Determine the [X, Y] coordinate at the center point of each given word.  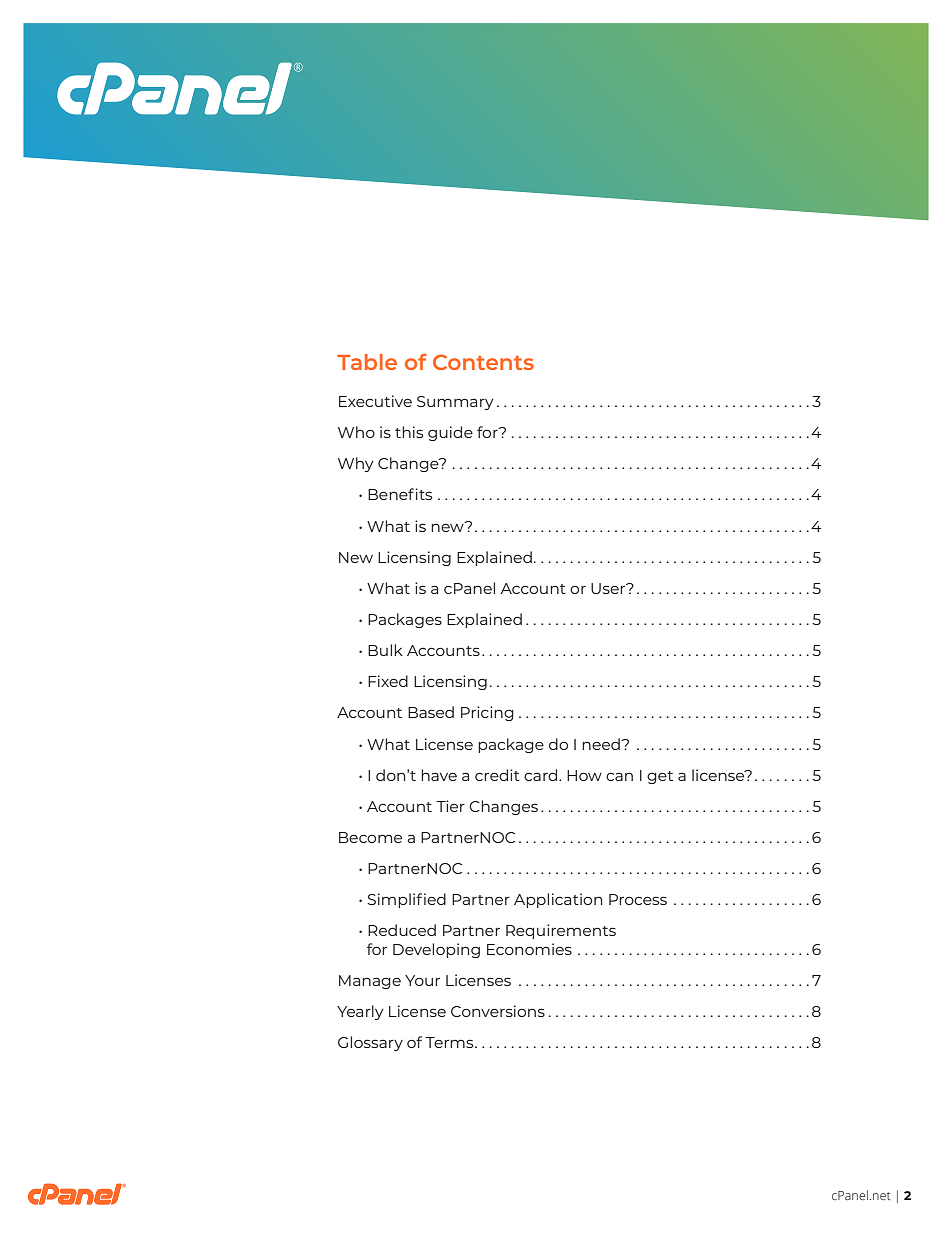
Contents [483, 362]
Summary [455, 403]
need [602, 744]
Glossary [370, 1043]
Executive [375, 401]
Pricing [487, 713]
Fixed [388, 681]
